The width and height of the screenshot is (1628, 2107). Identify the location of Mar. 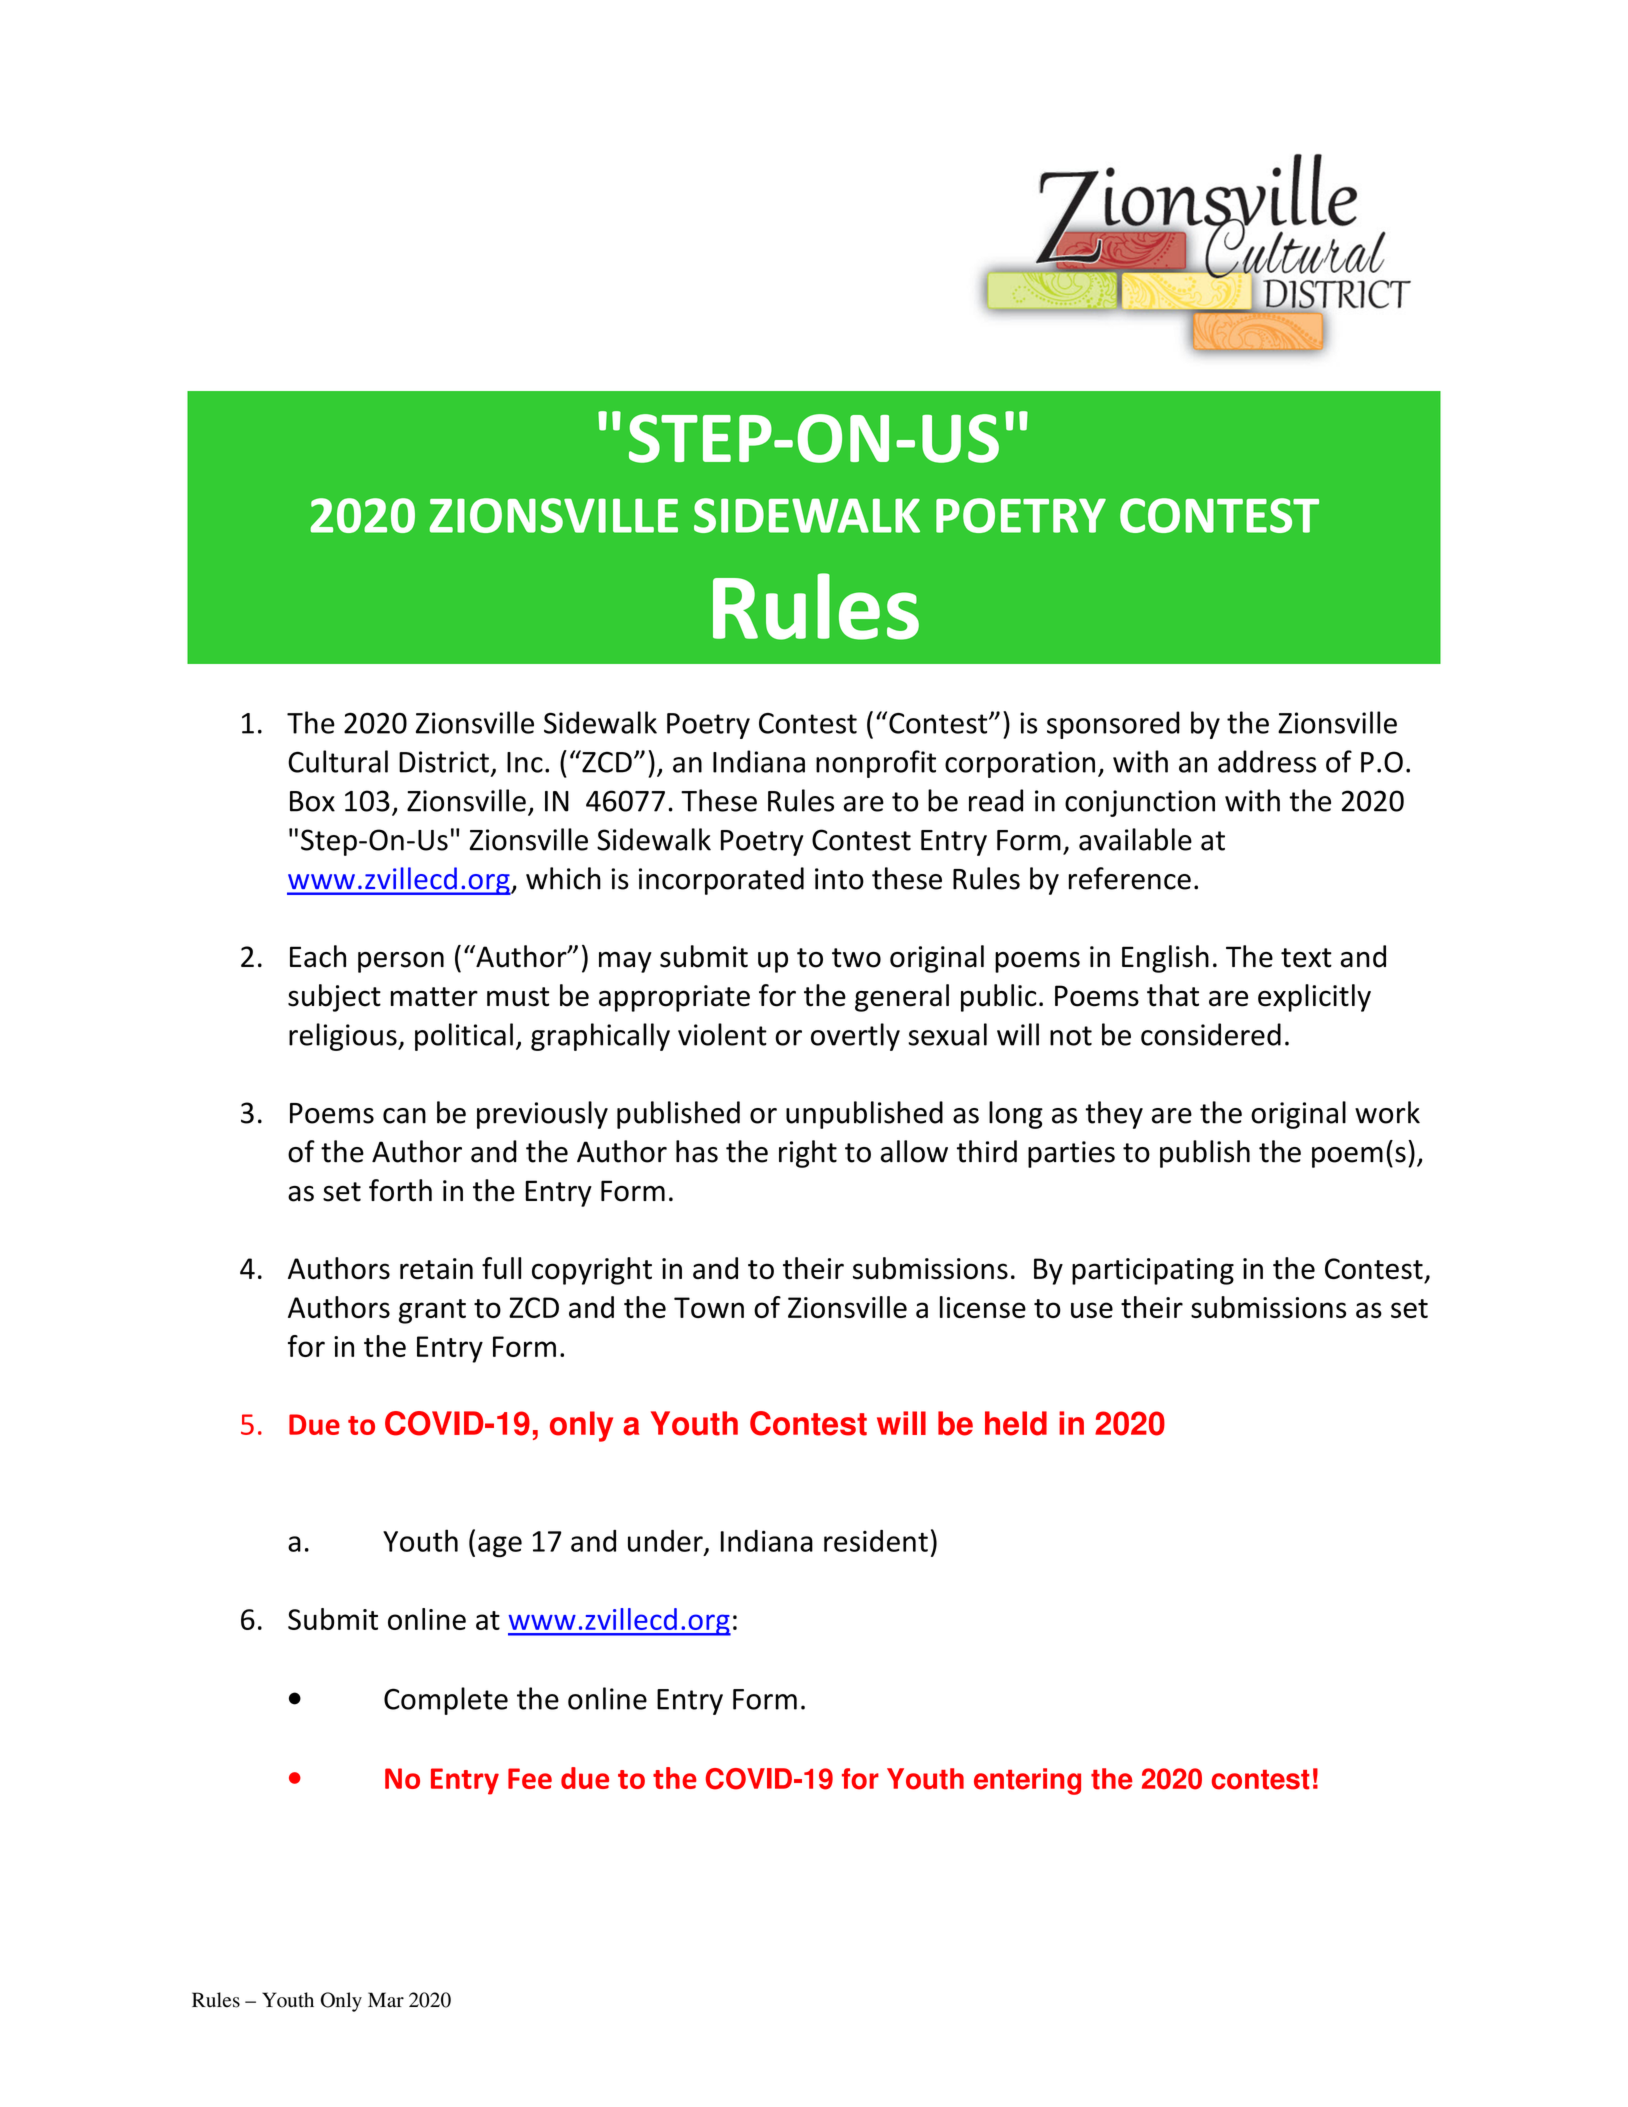
(386, 2000).
